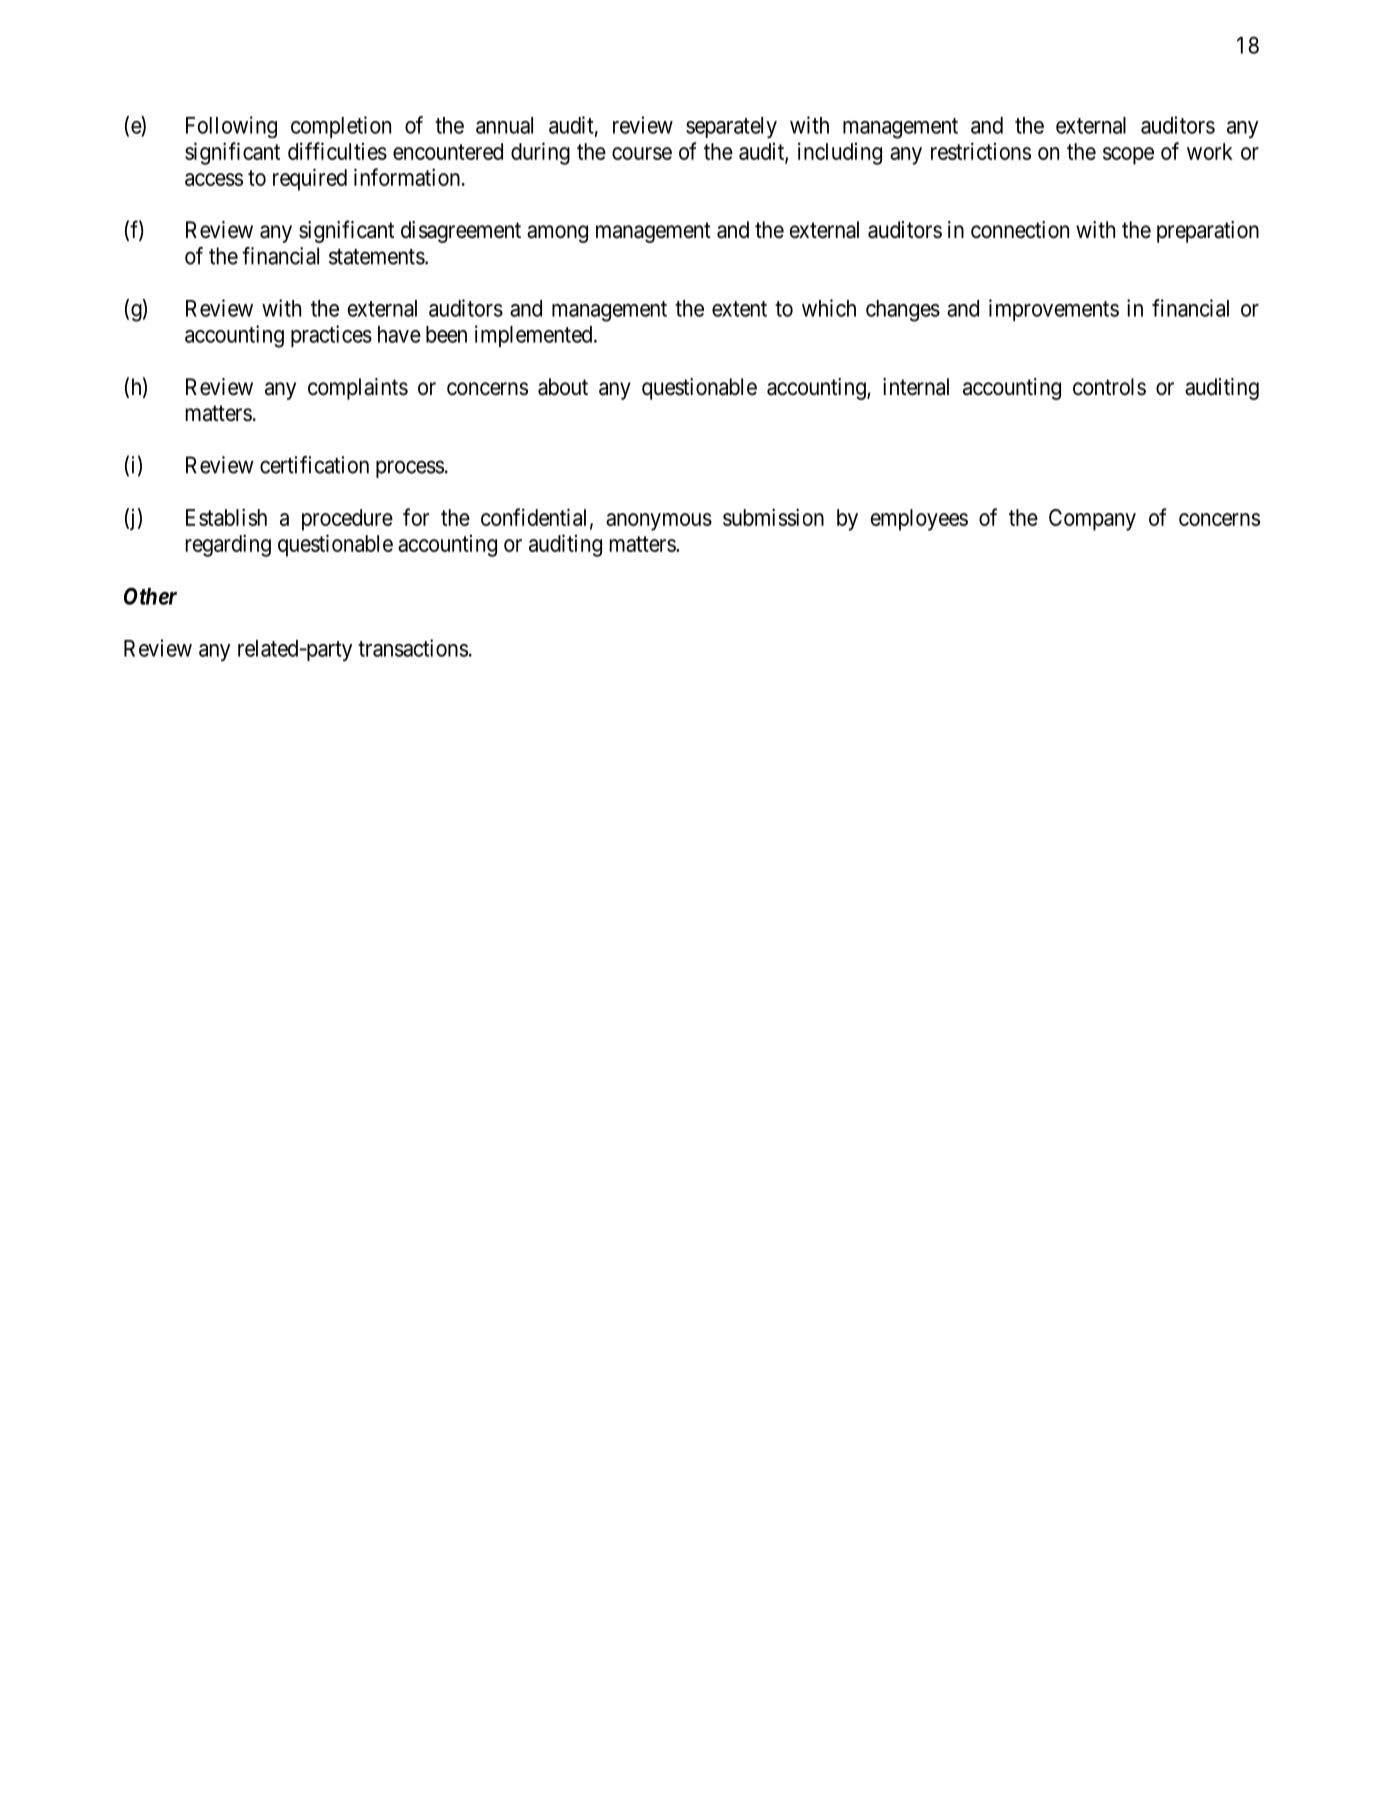  Describe the element at coordinates (337, 151) in the page. I see `difficulties` at that location.
